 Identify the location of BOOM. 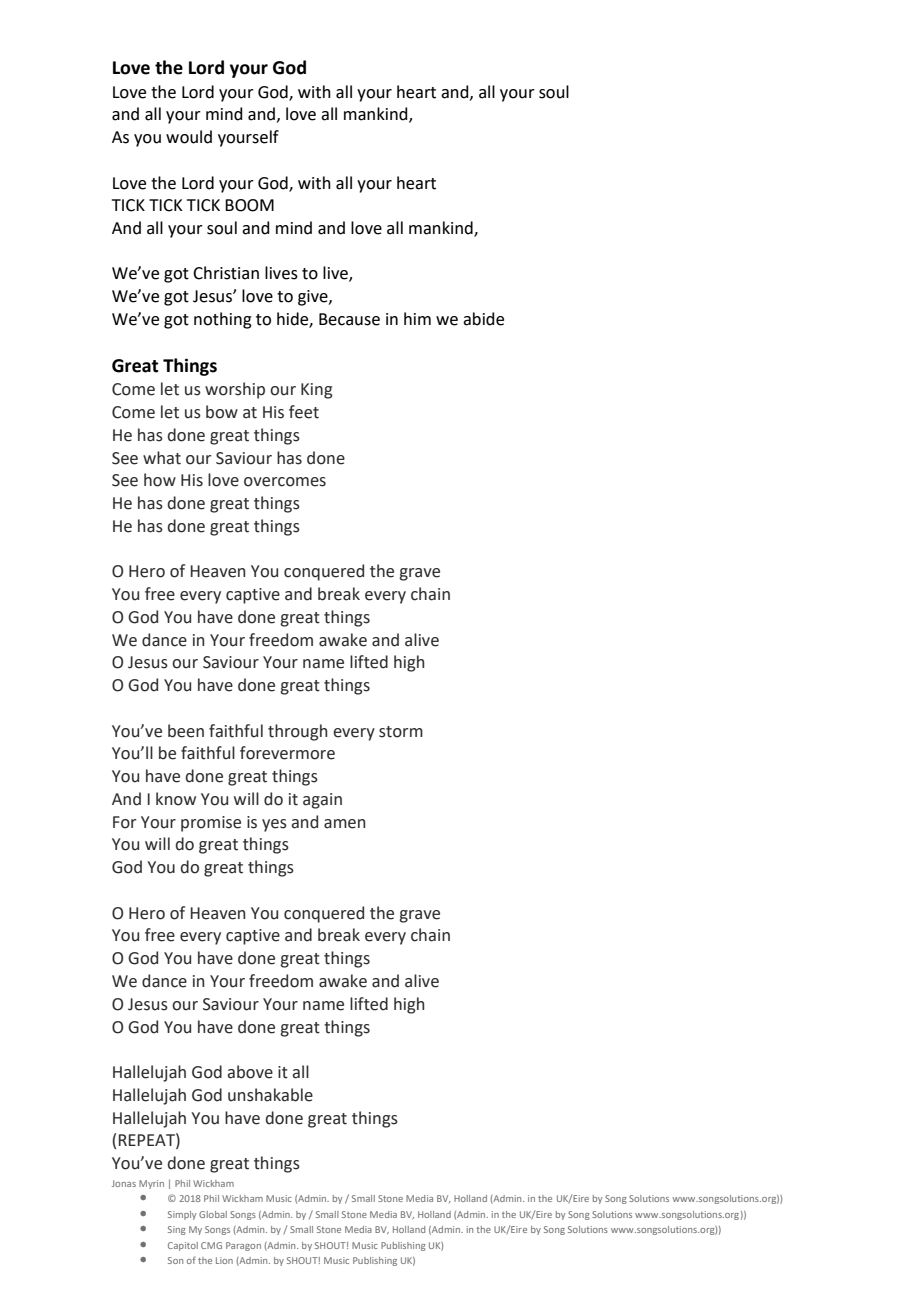
(249, 205).
